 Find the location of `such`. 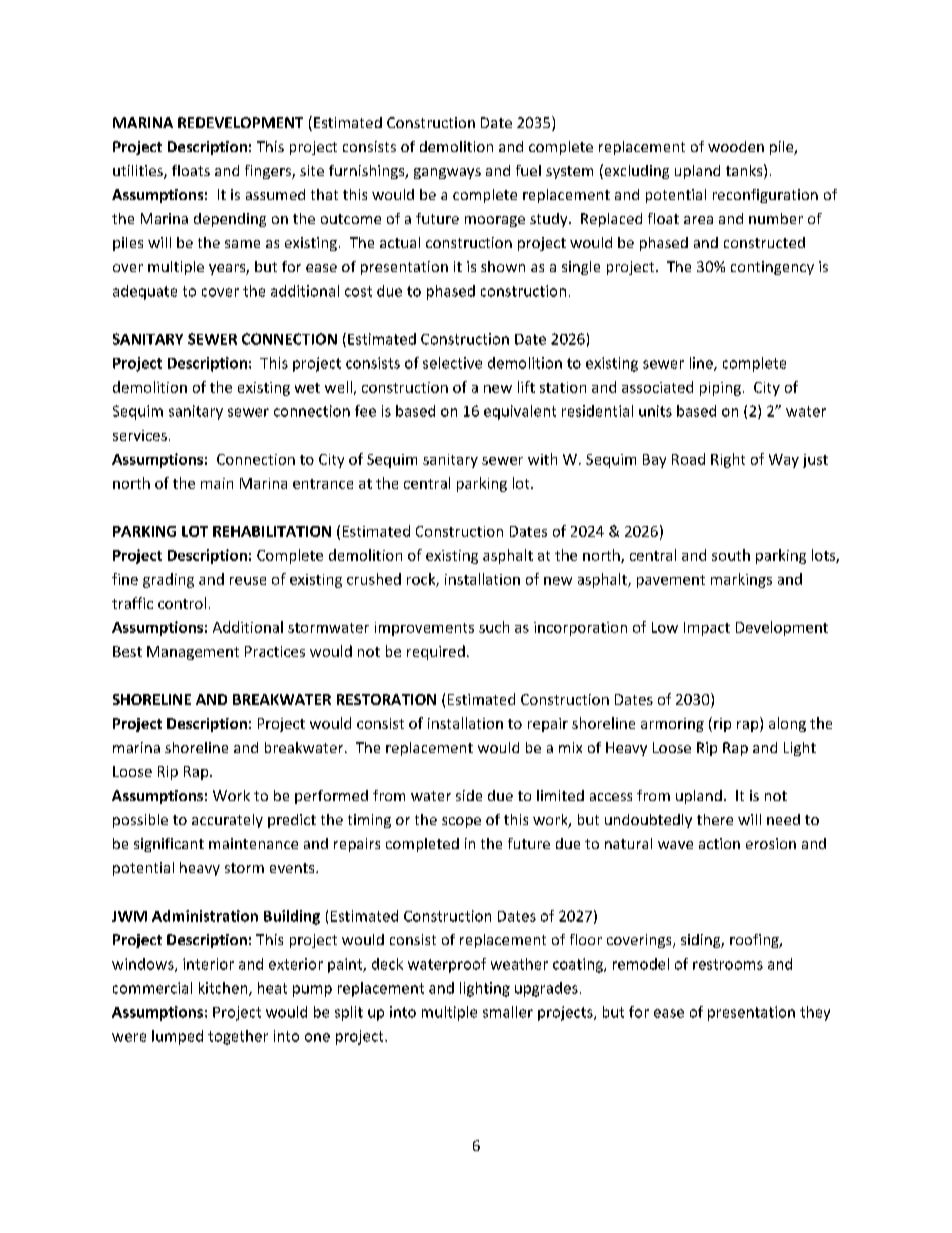

such is located at coordinates (494, 627).
